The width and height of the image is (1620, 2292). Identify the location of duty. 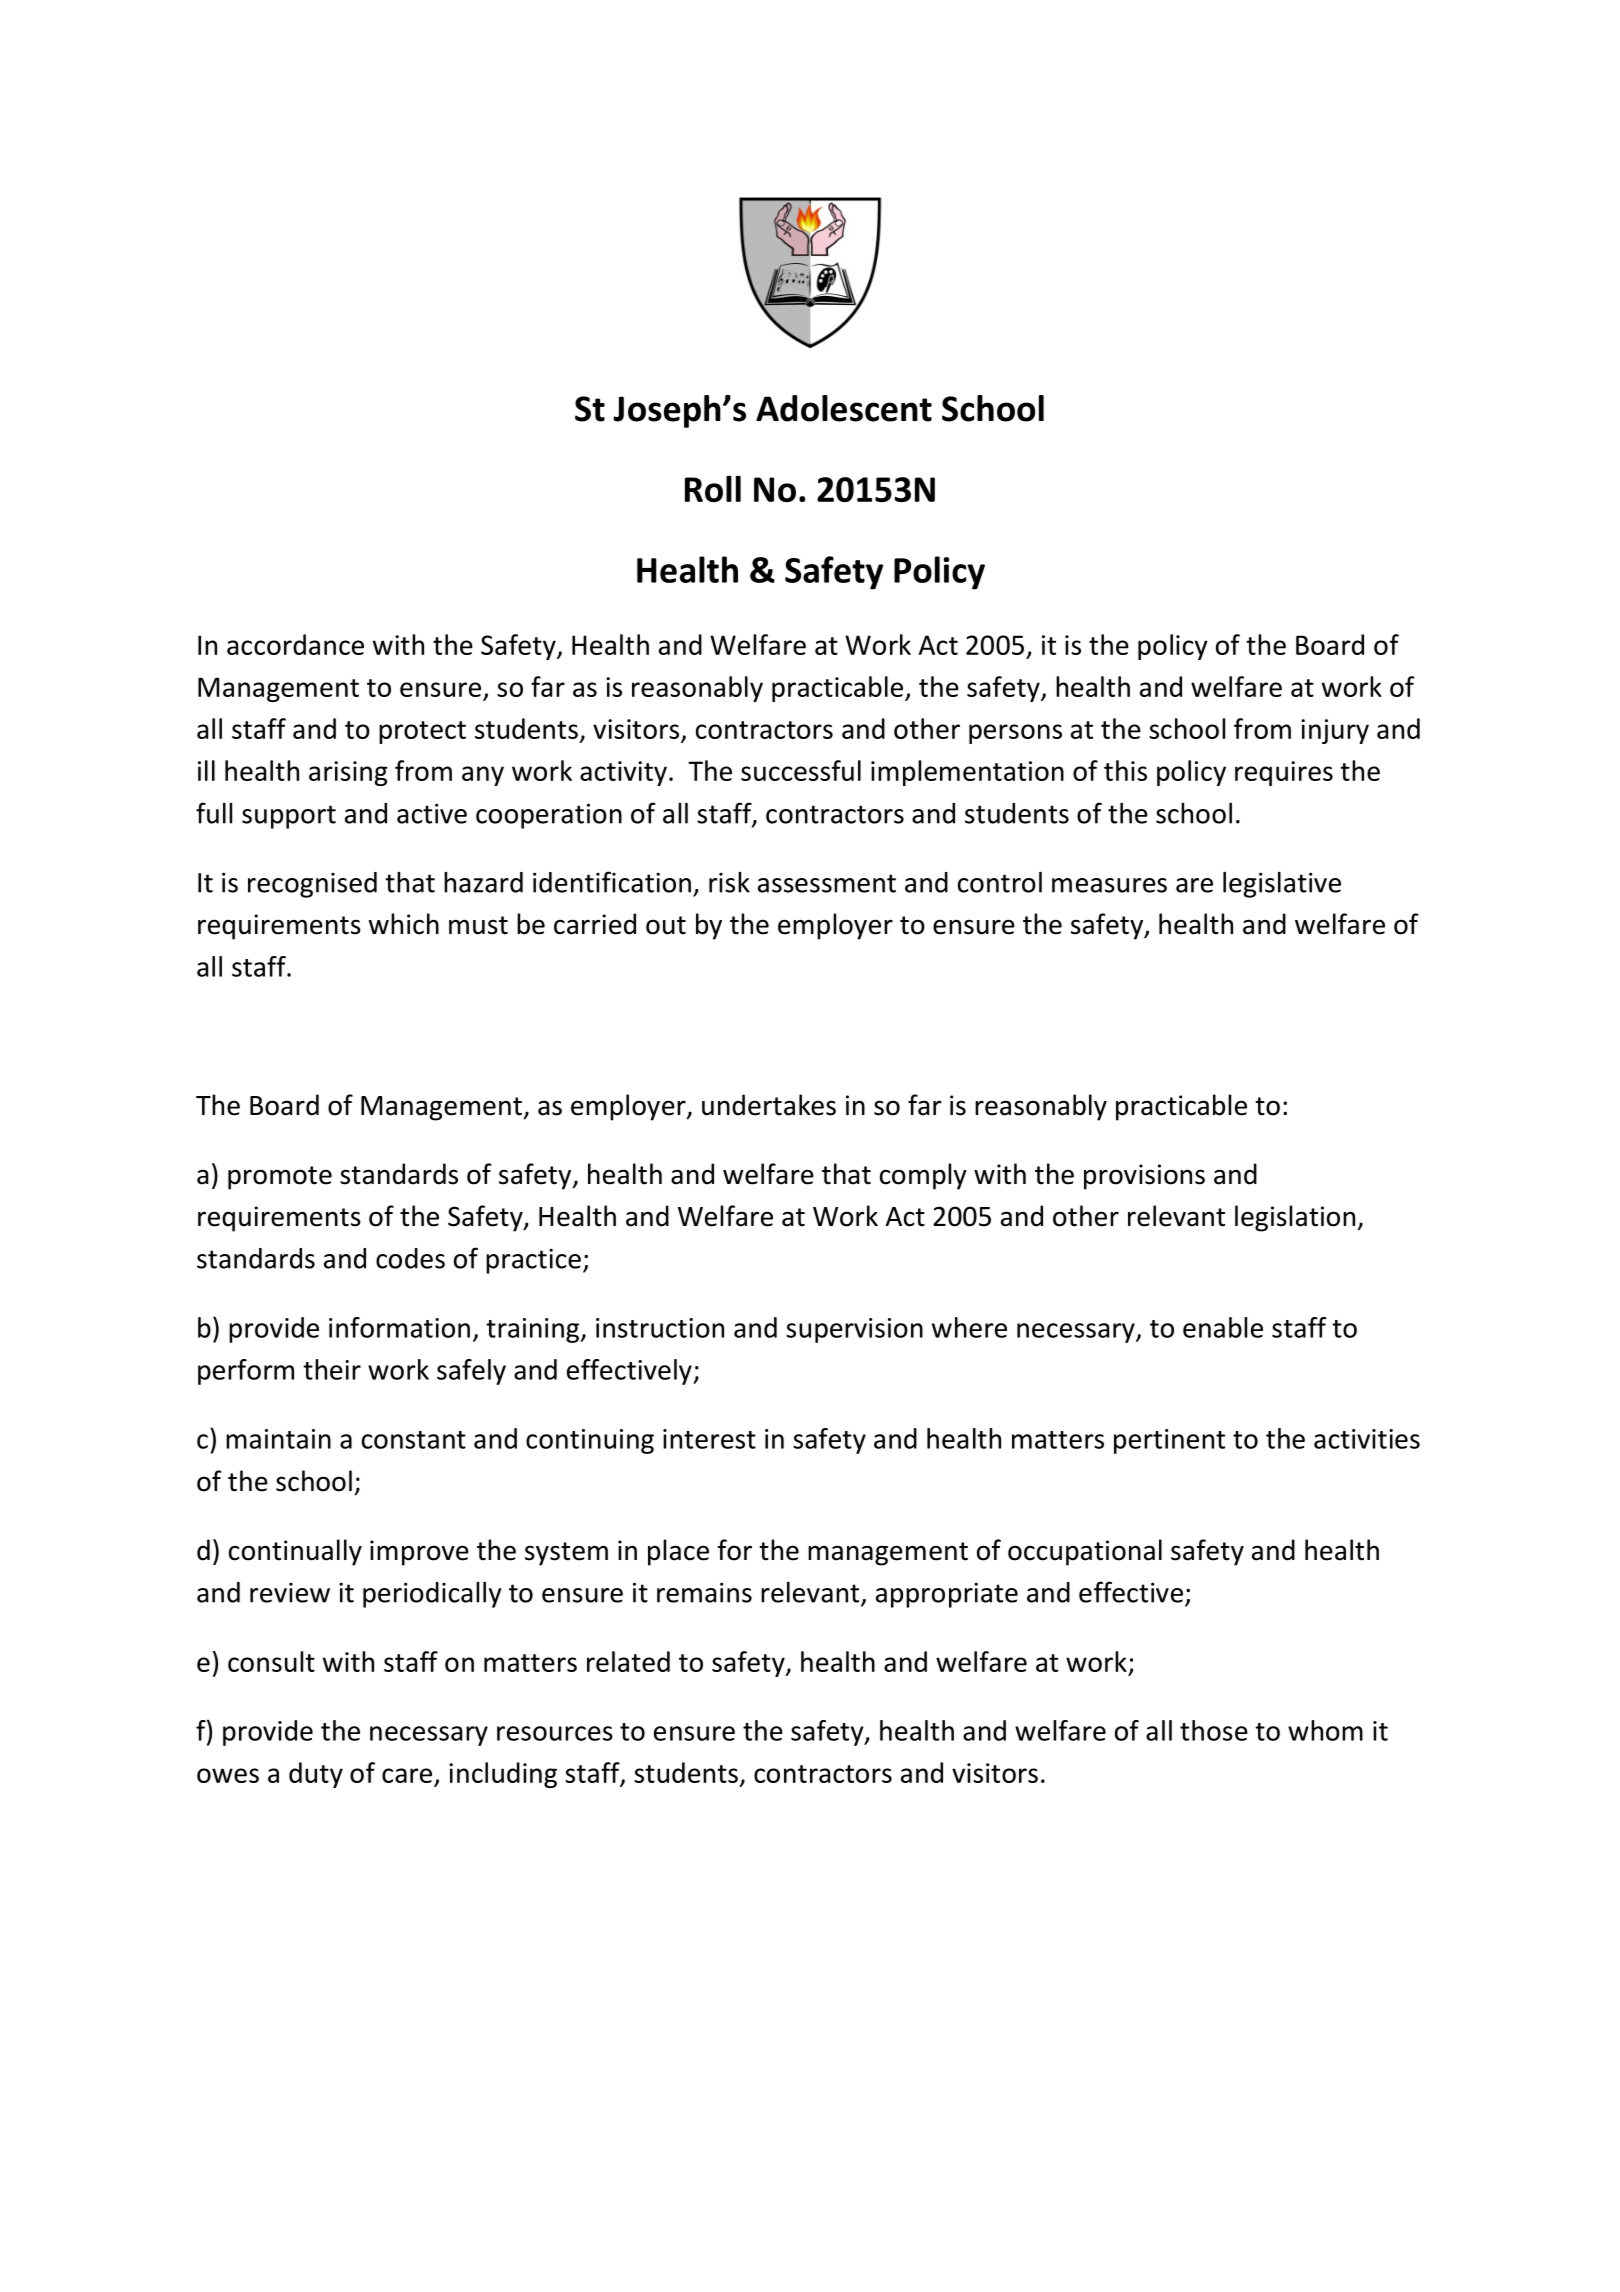
(316, 1775).
